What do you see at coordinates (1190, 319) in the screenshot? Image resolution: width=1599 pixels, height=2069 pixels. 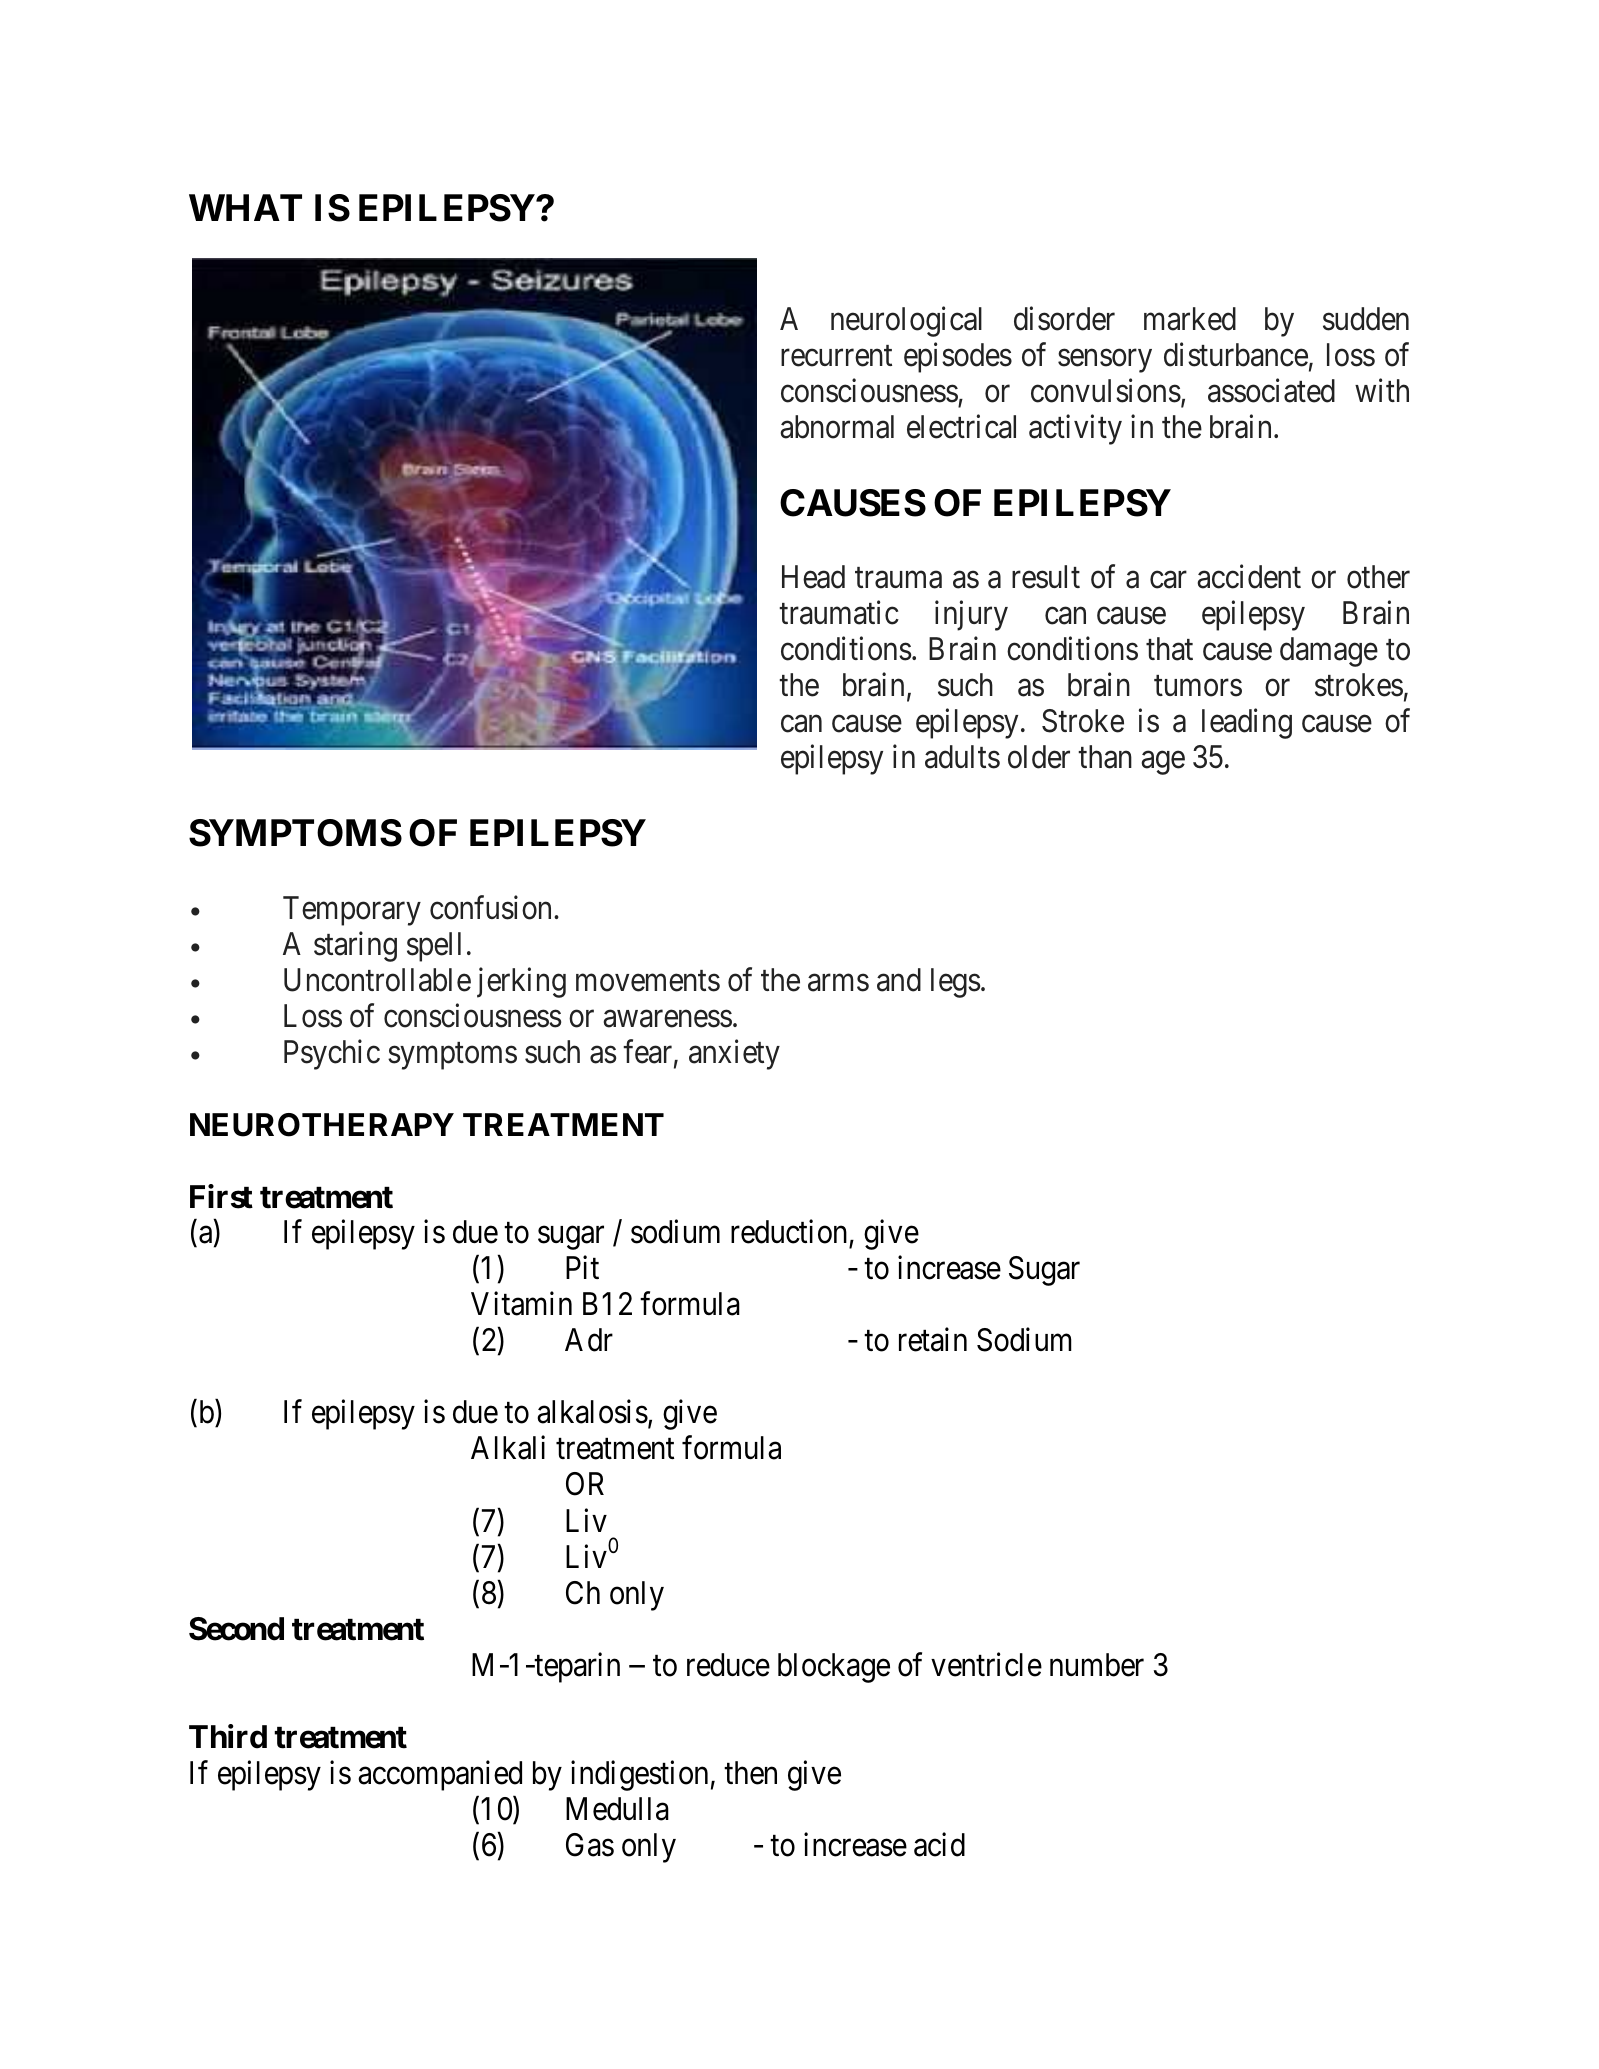 I see `marked` at bounding box center [1190, 319].
